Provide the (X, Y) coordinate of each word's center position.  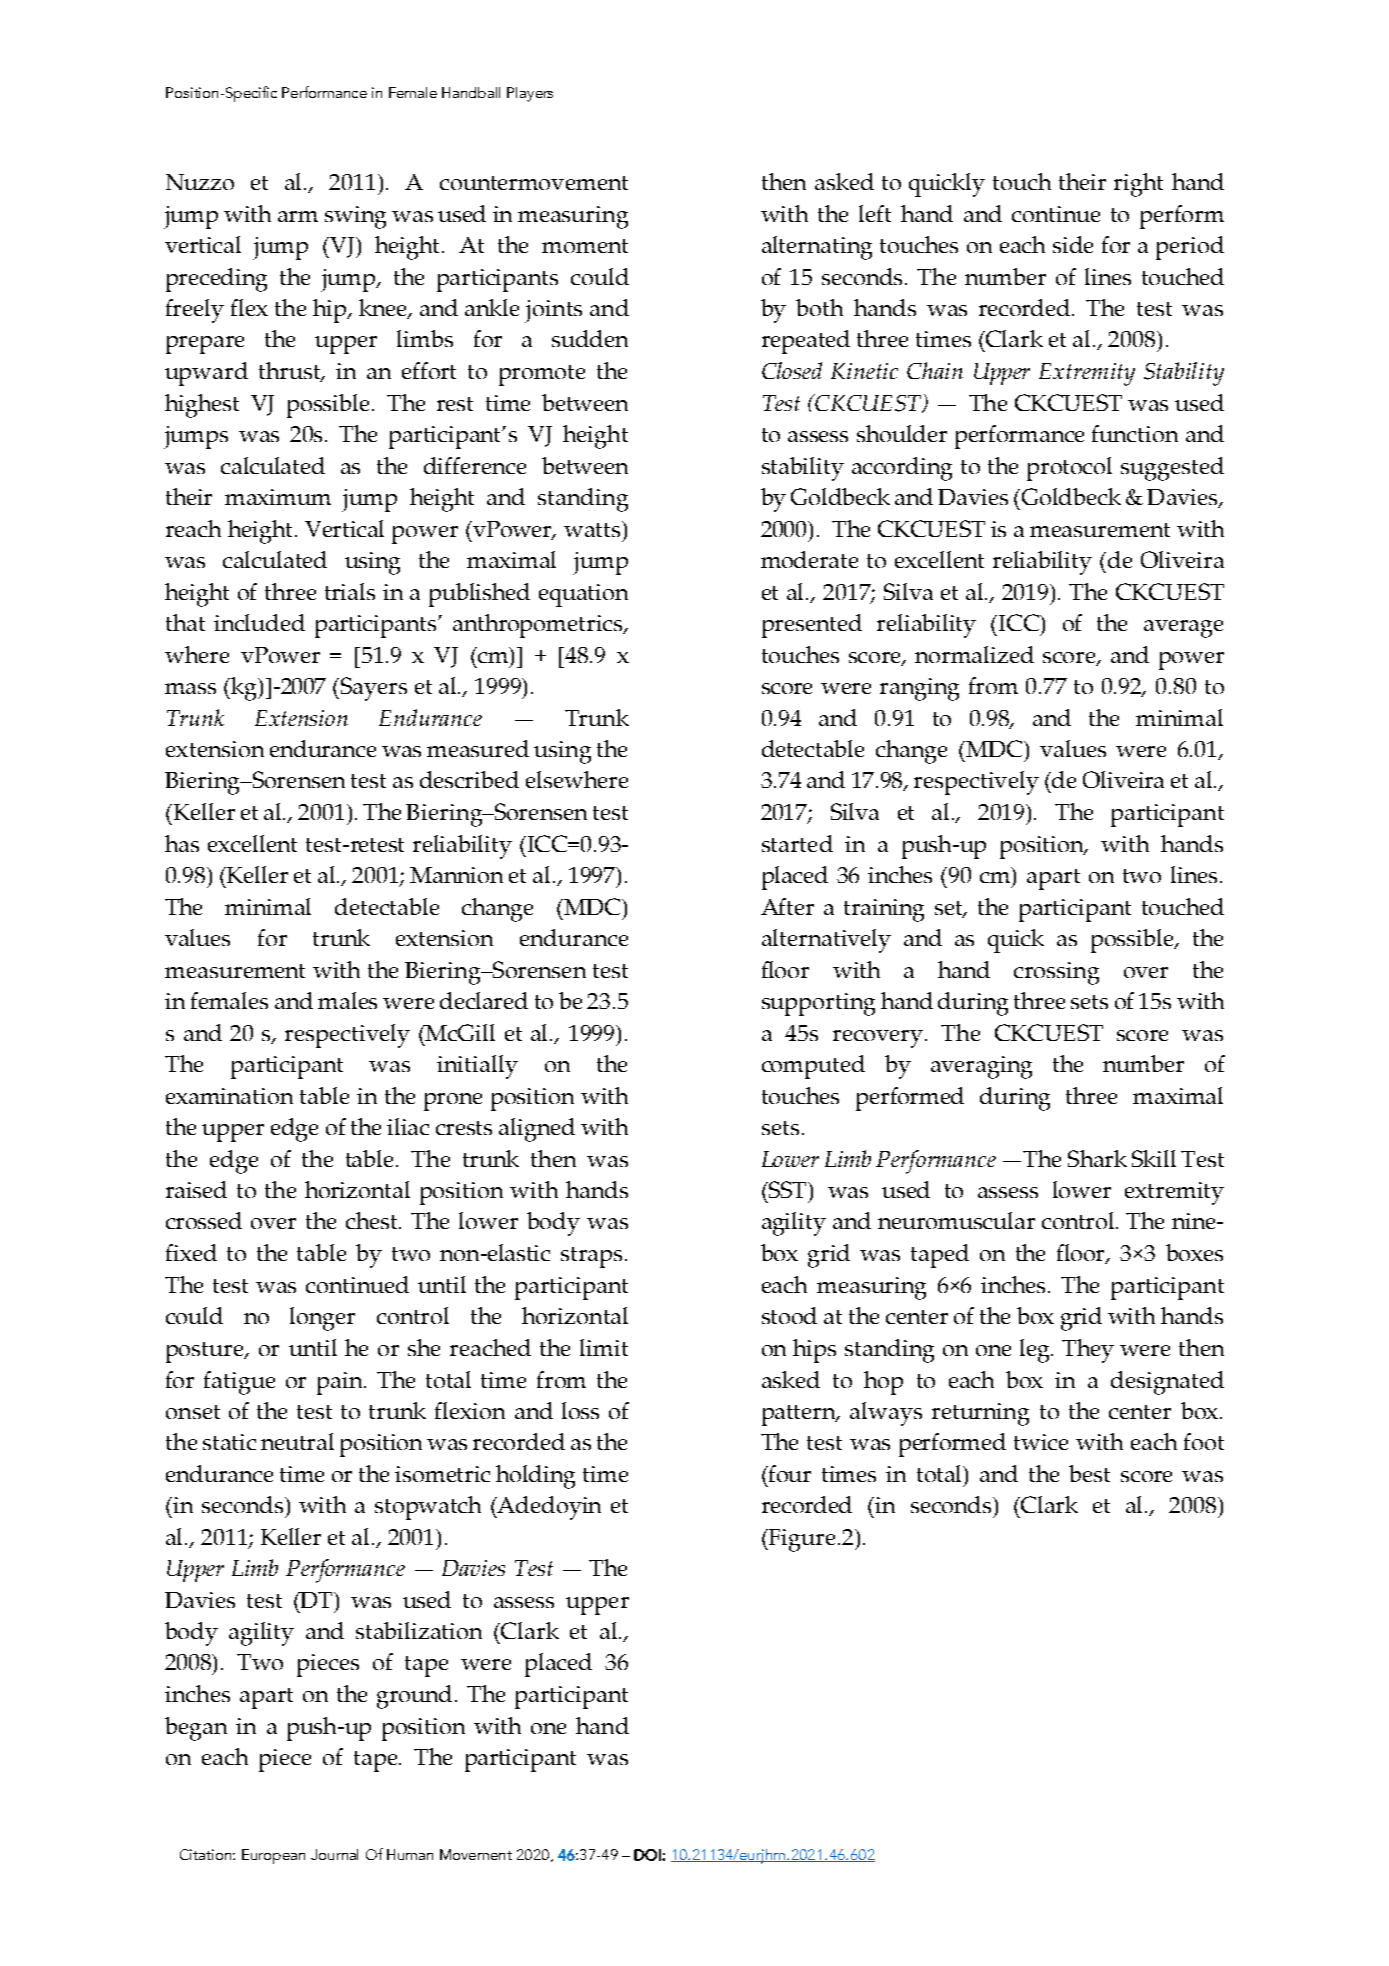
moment (585, 246)
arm (298, 216)
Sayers (374, 689)
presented (812, 626)
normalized (974, 654)
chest (373, 1220)
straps (591, 1257)
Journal (334, 1854)
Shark (1097, 1158)
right (1138, 185)
